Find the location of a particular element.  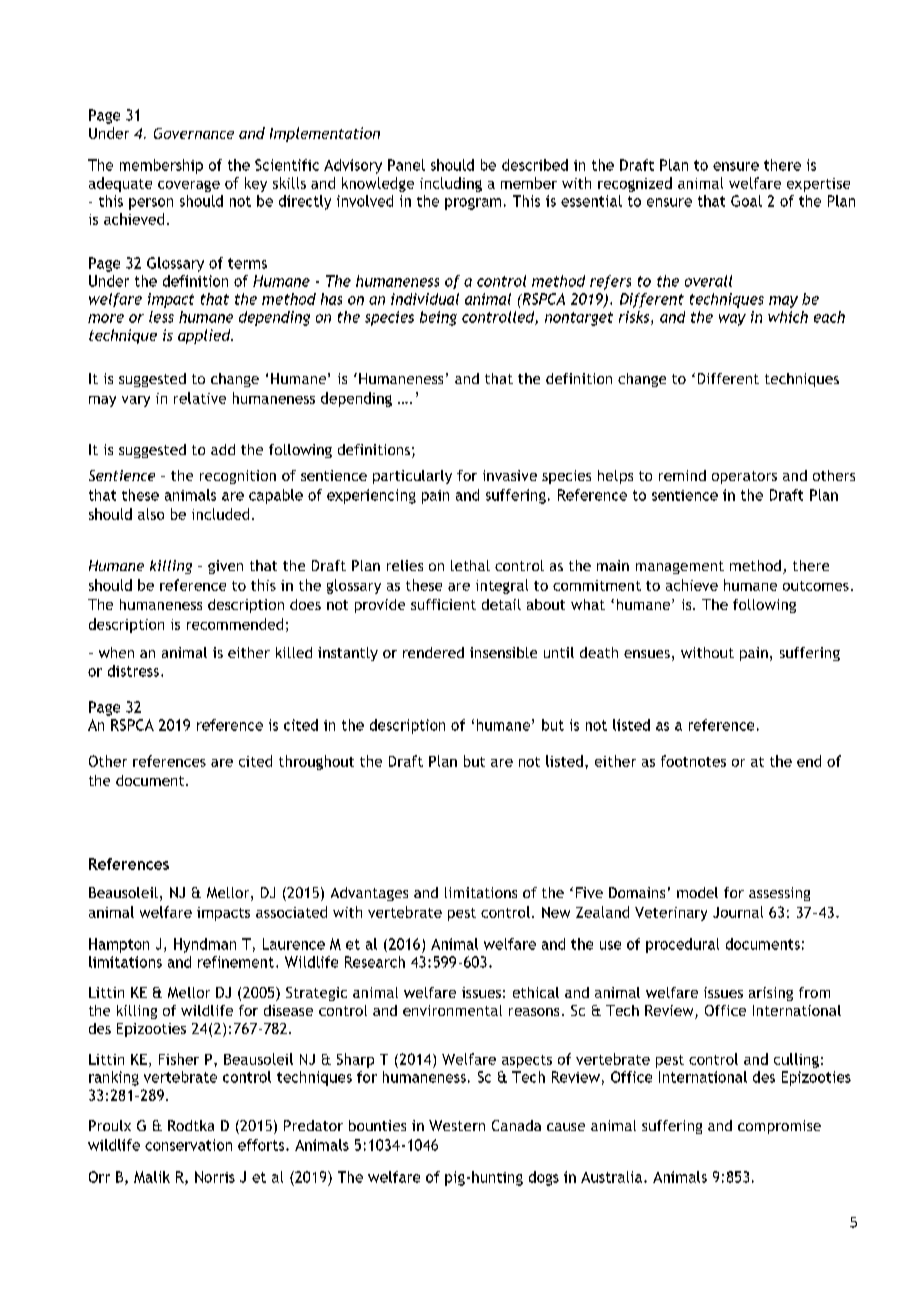

rendered is located at coordinates (433, 652).
